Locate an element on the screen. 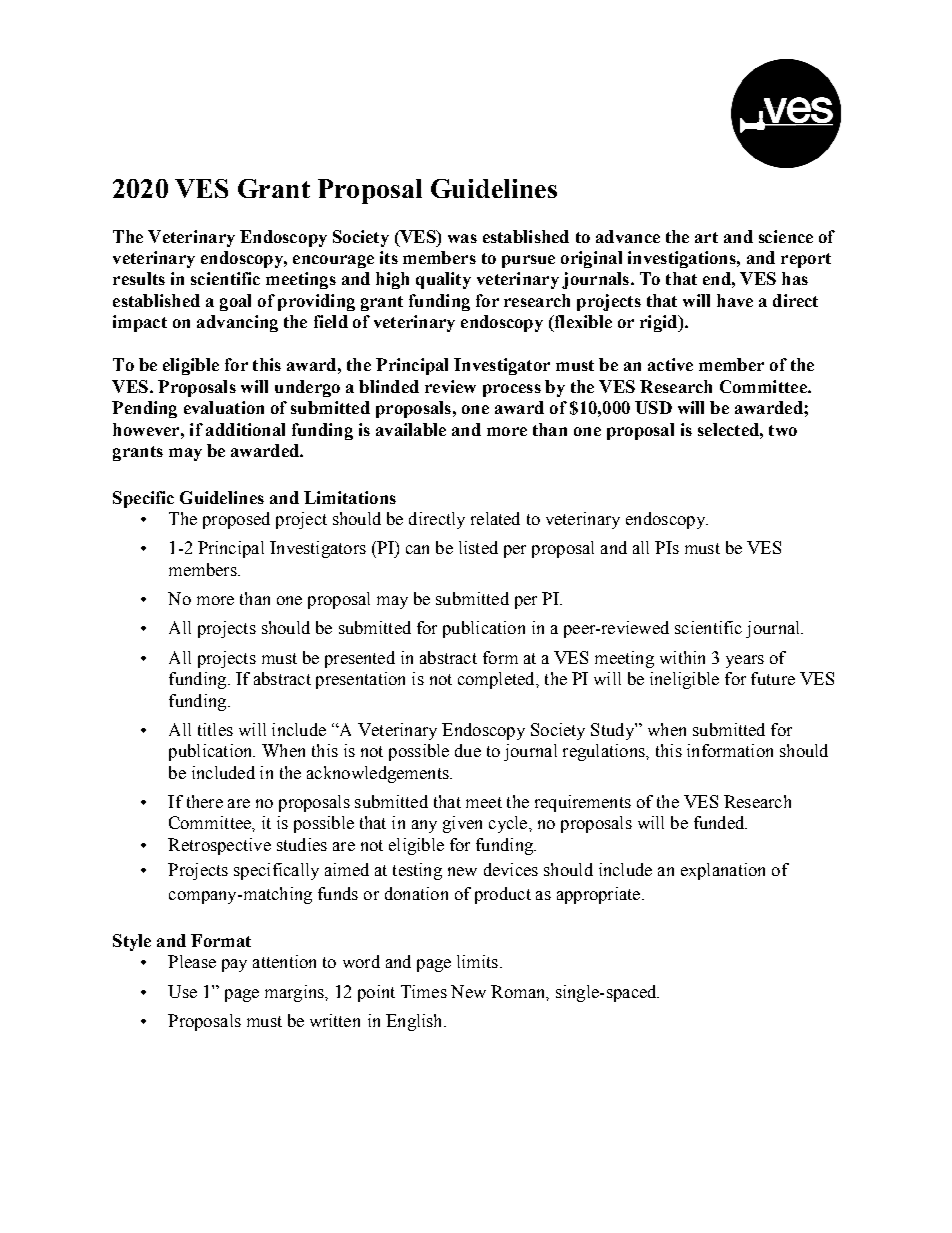  Times is located at coordinates (424, 991).
